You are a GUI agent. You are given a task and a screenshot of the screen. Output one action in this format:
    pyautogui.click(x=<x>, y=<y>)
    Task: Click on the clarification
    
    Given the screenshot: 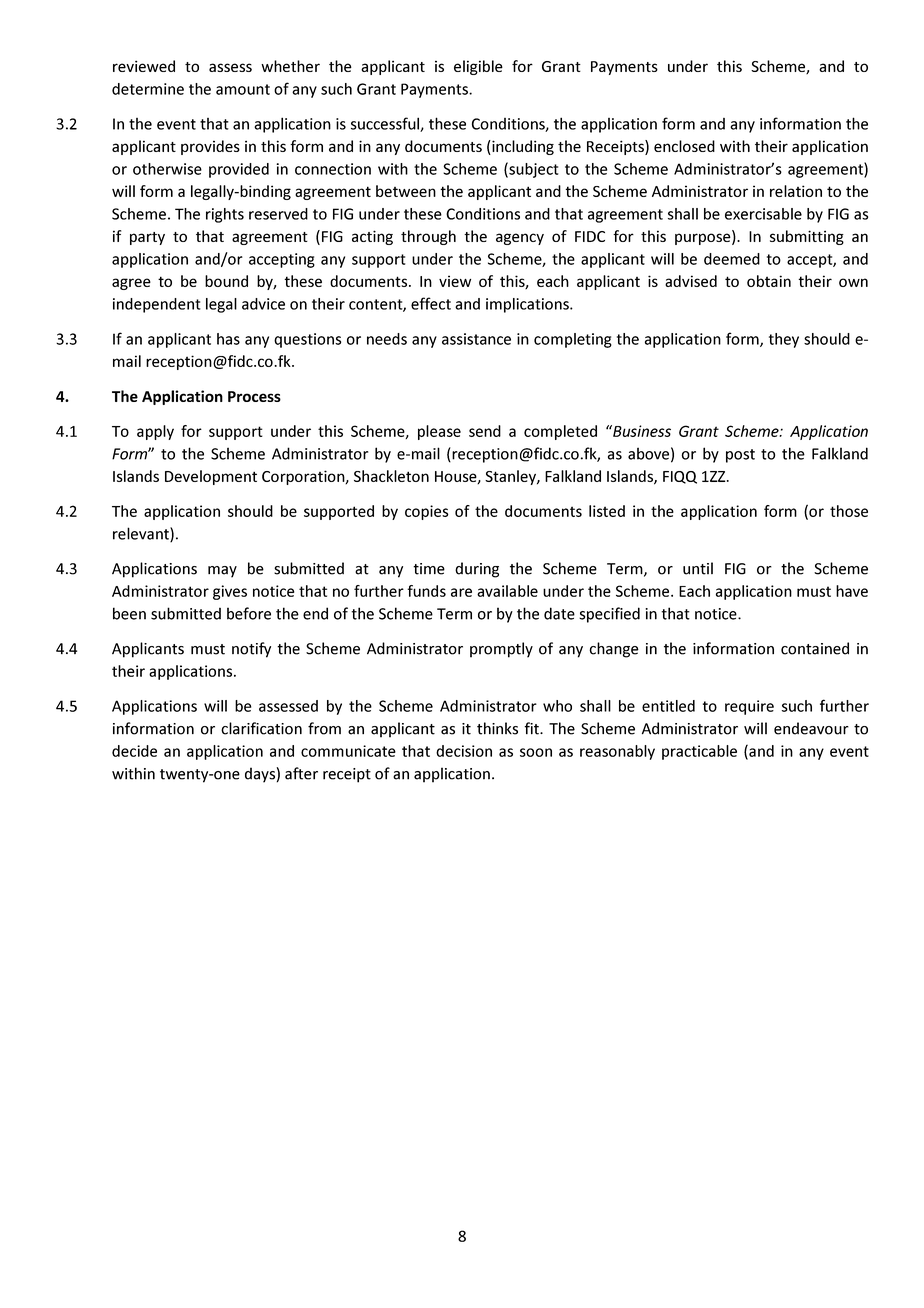 What is the action you would take?
    pyautogui.click(x=261, y=728)
